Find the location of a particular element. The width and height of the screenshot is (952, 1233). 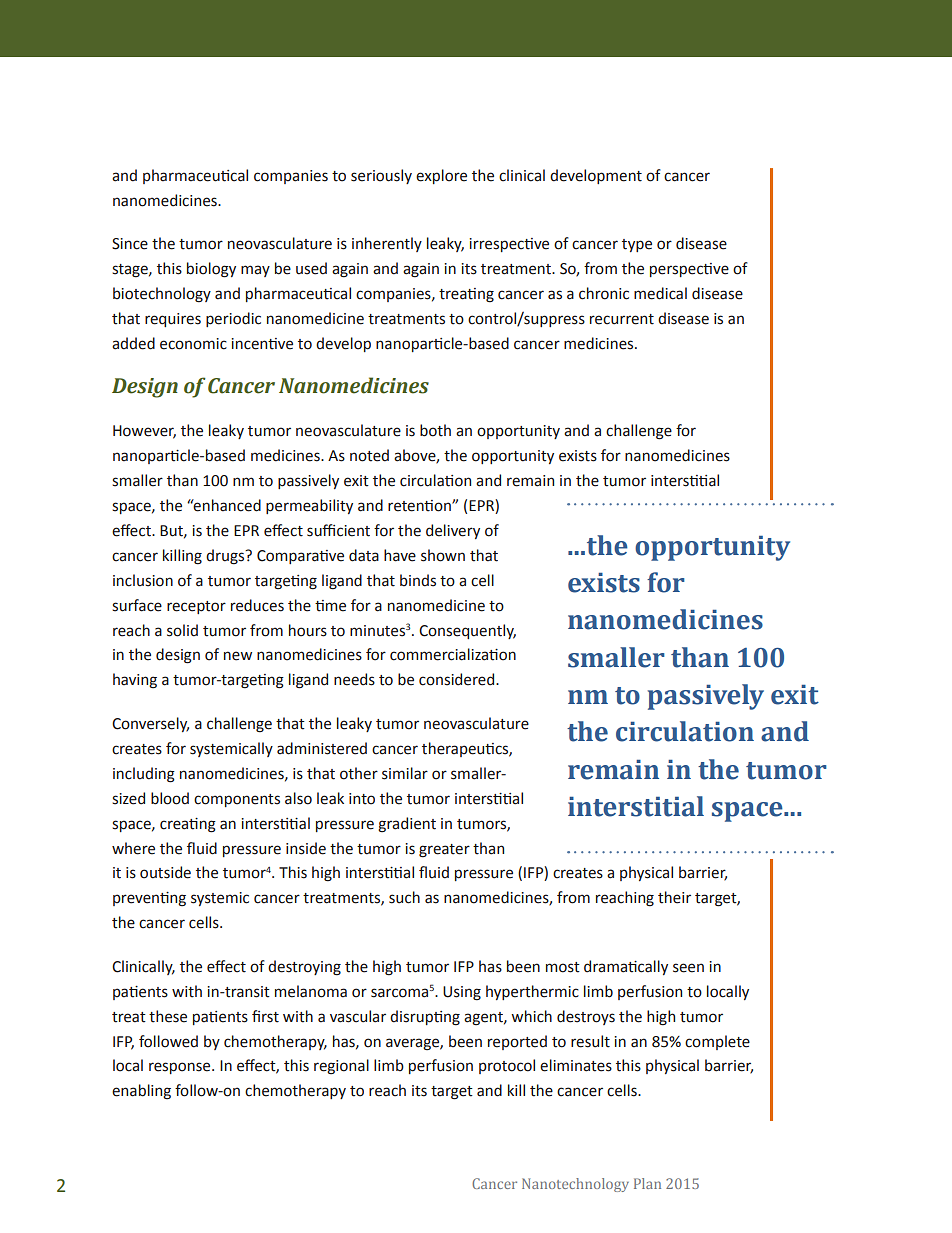

considered is located at coordinates (458, 679).
